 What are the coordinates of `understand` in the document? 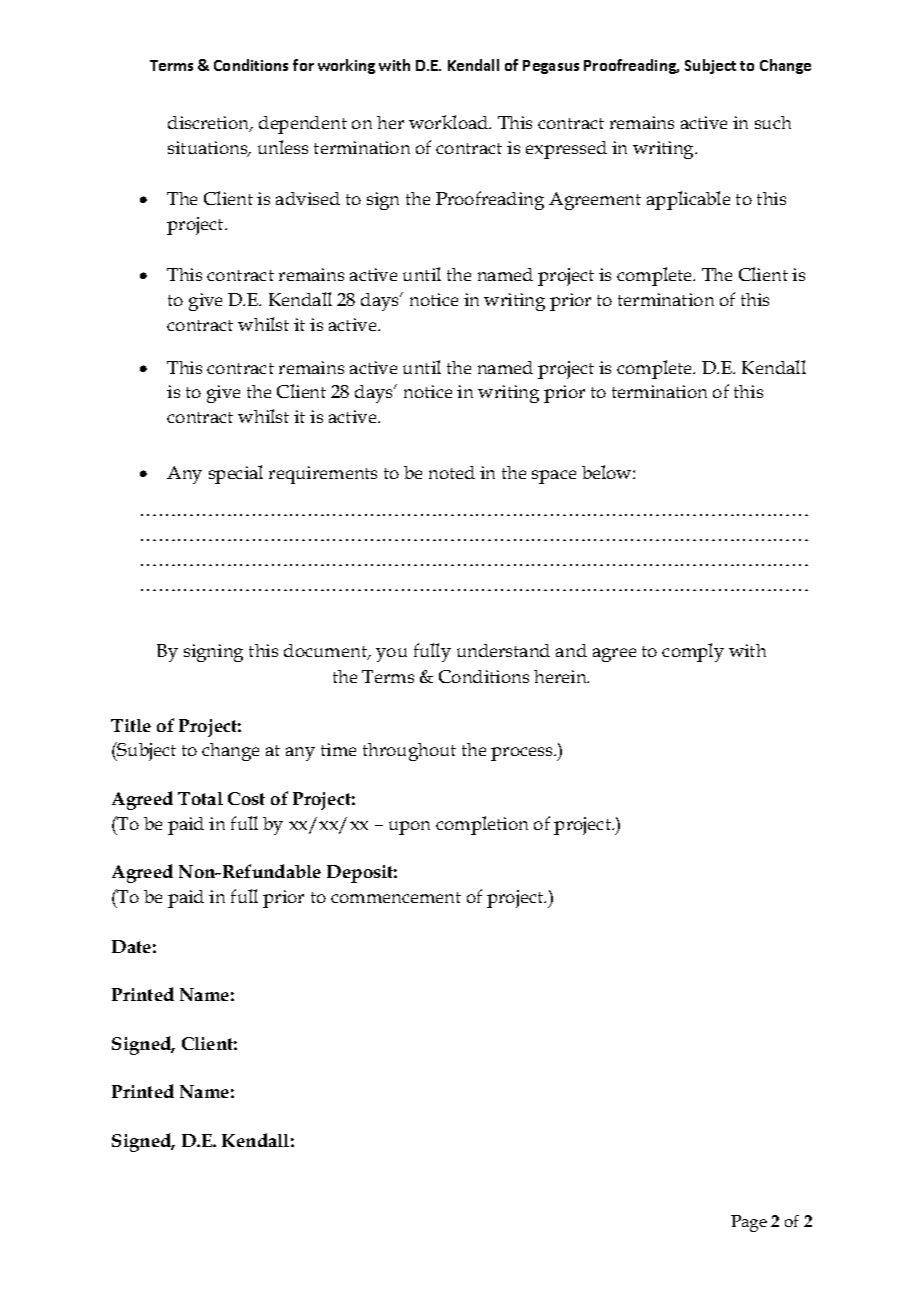 It's located at (503, 650).
